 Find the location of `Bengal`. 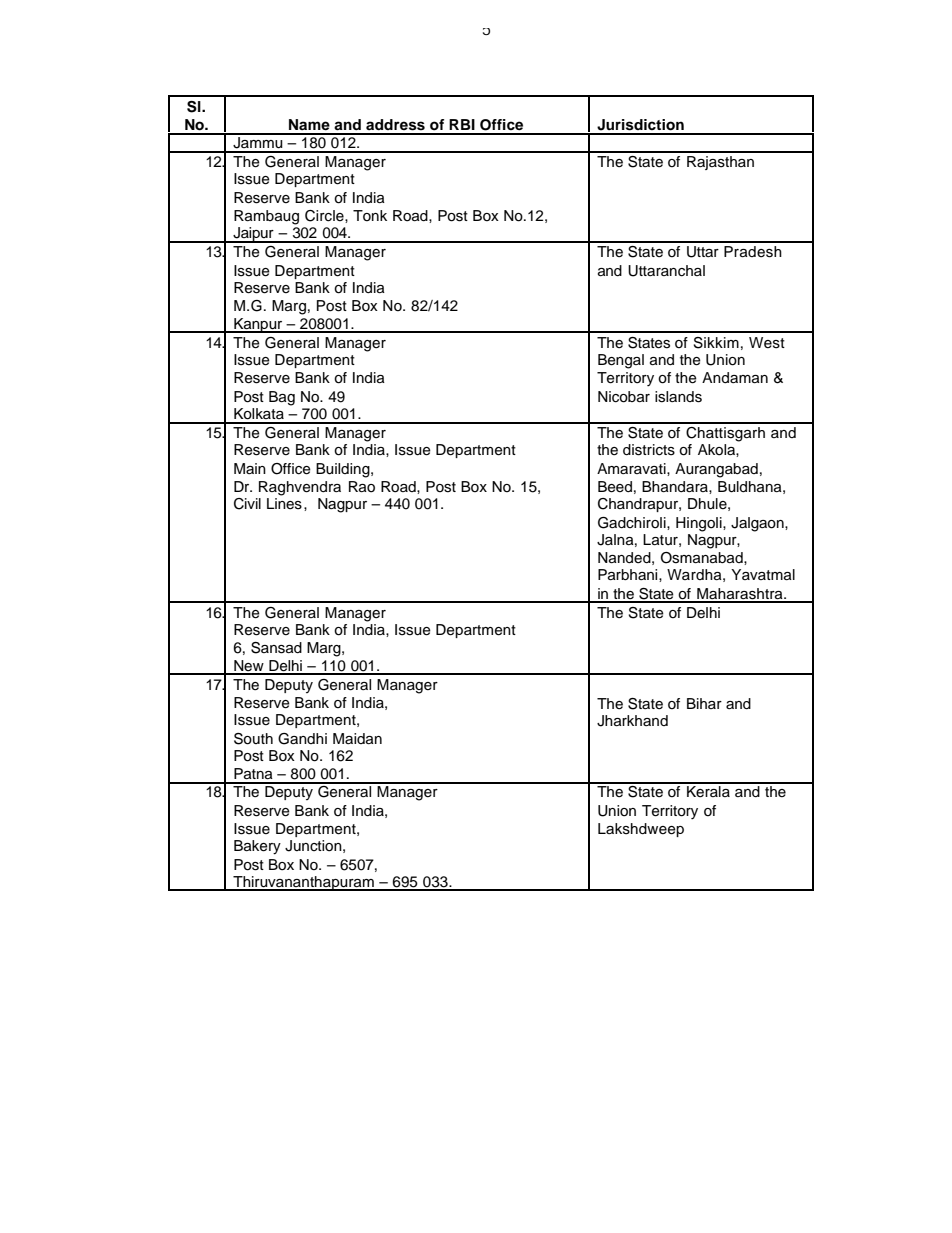

Bengal is located at coordinates (621, 361).
